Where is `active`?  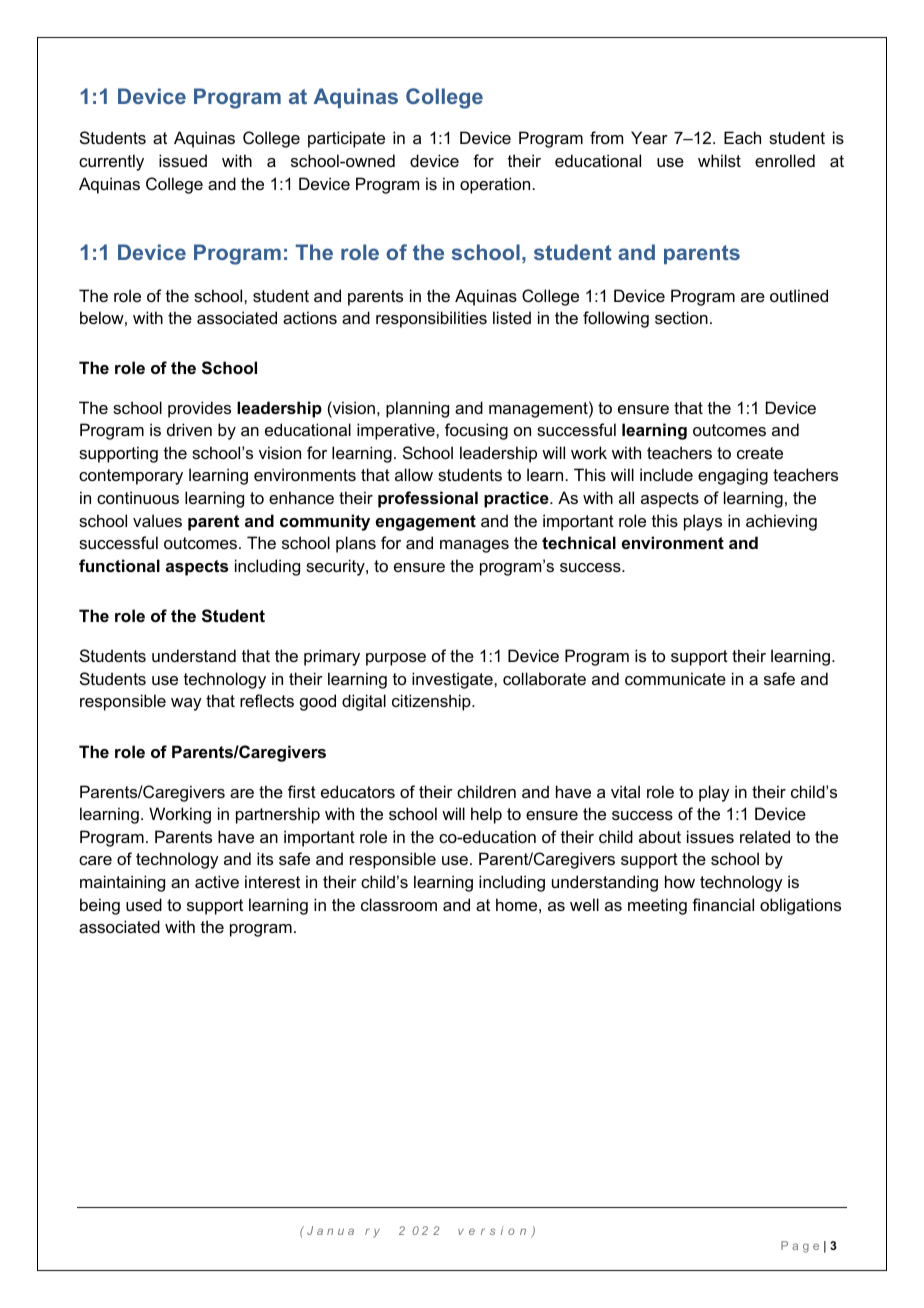 active is located at coordinates (217, 881).
